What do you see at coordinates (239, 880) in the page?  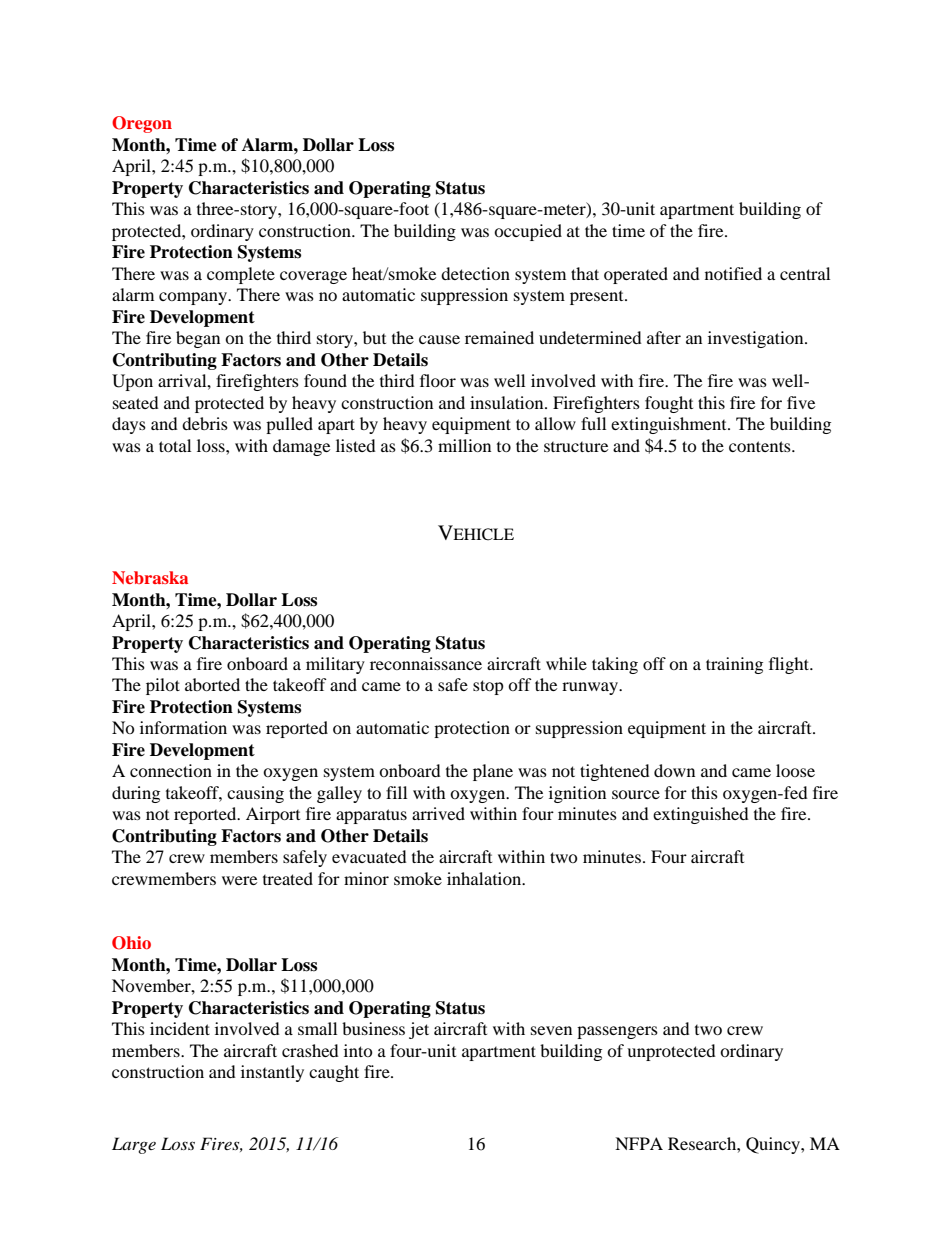 I see `were` at bounding box center [239, 880].
